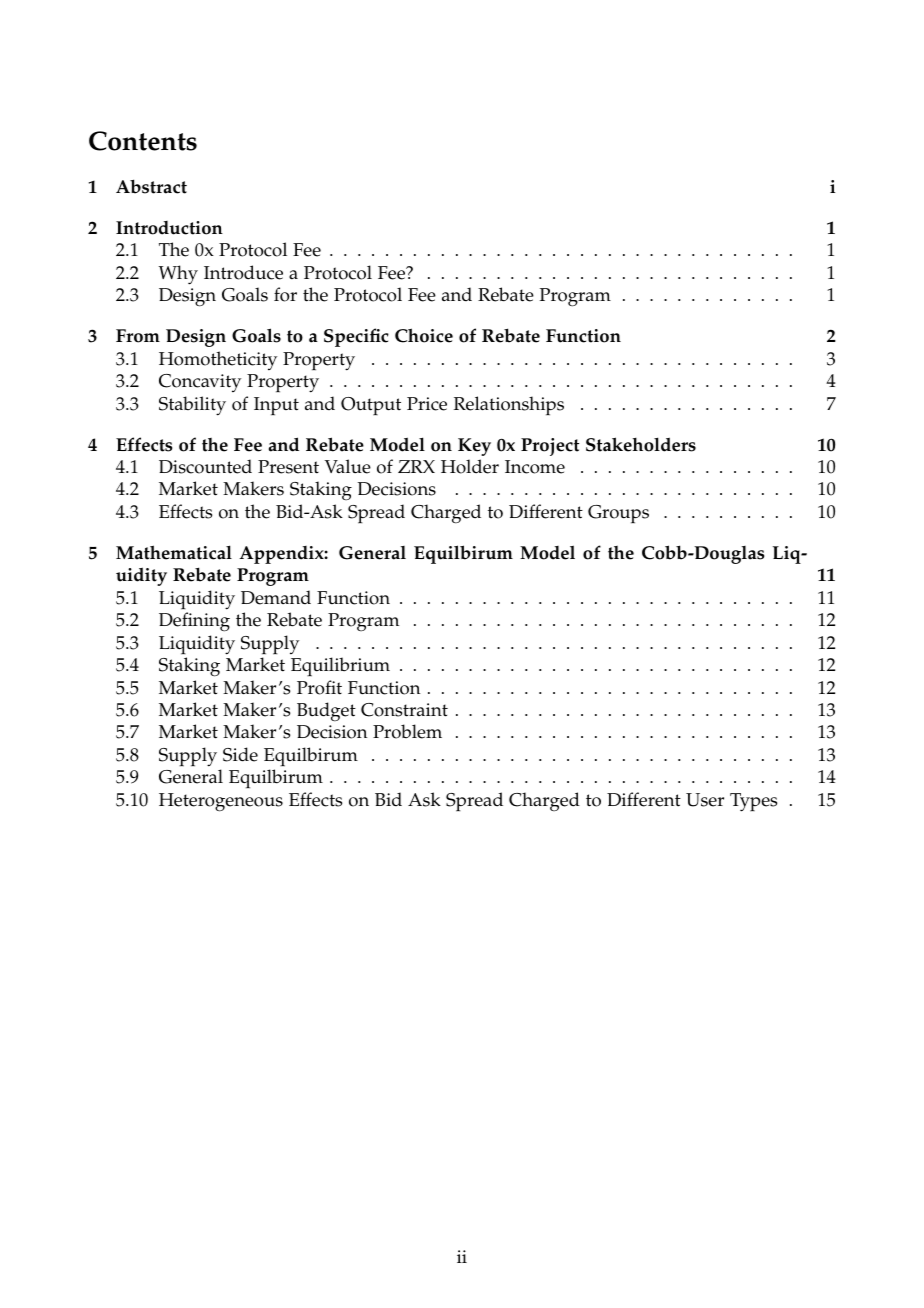 The height and width of the screenshot is (1308, 924). Describe the element at coordinates (205, 466) in the screenshot. I see `Discounted` at that location.
